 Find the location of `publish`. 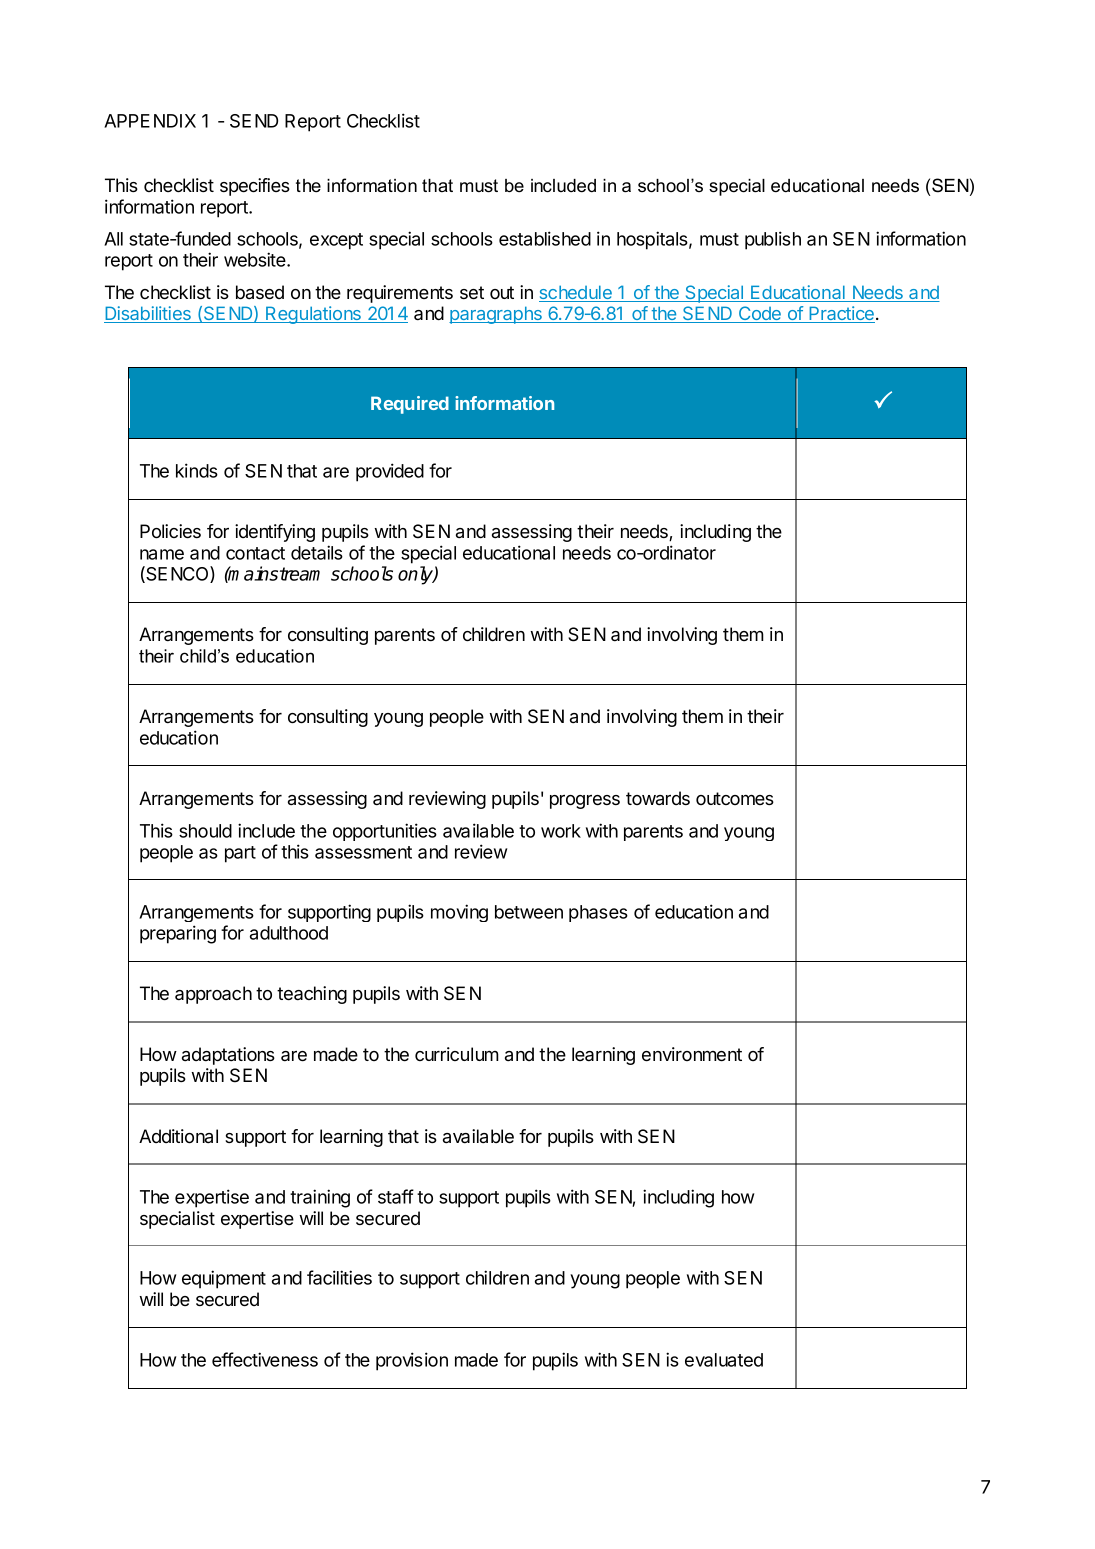

publish is located at coordinates (773, 240).
